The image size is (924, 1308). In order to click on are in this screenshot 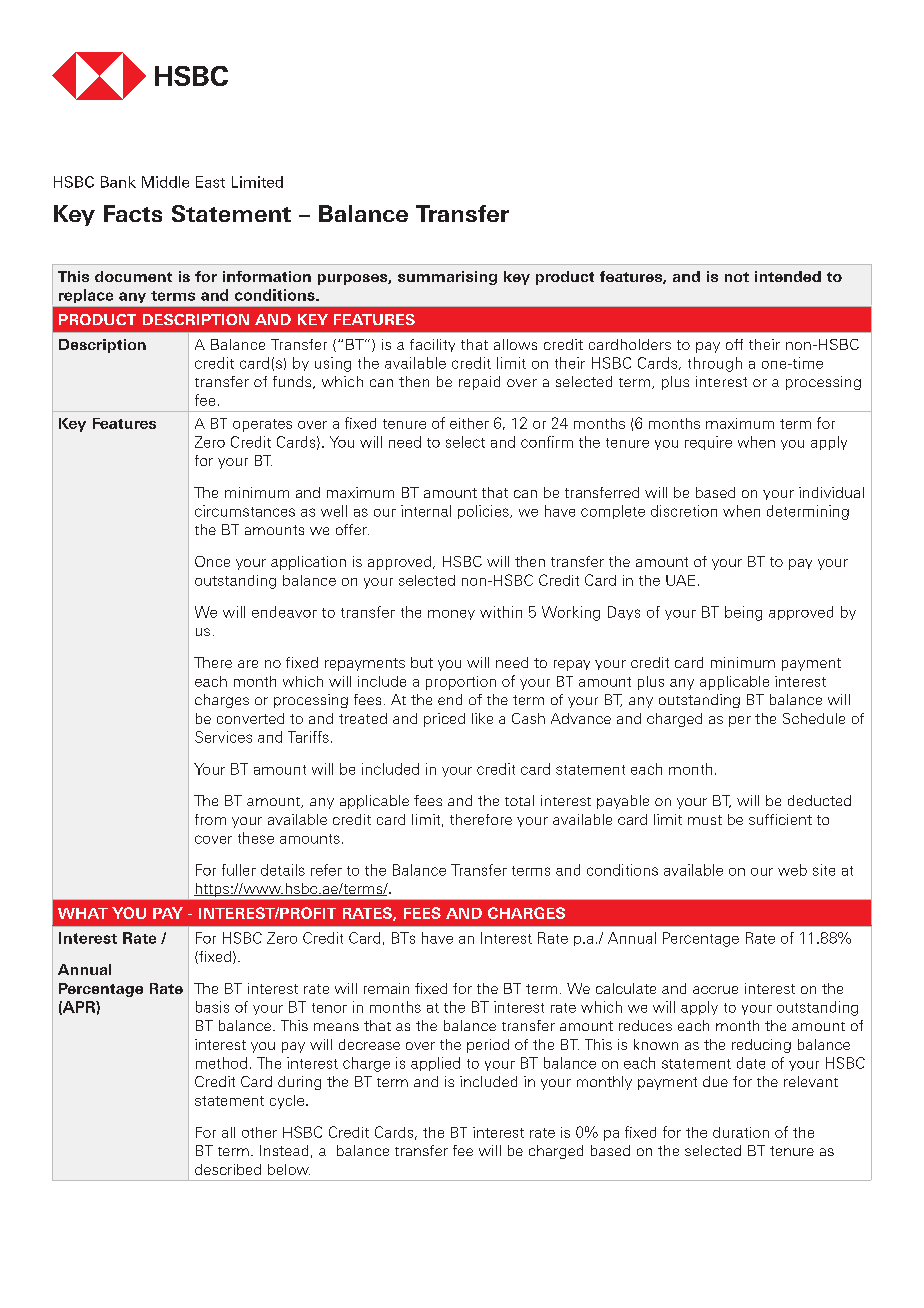, I will do `click(248, 664)`.
